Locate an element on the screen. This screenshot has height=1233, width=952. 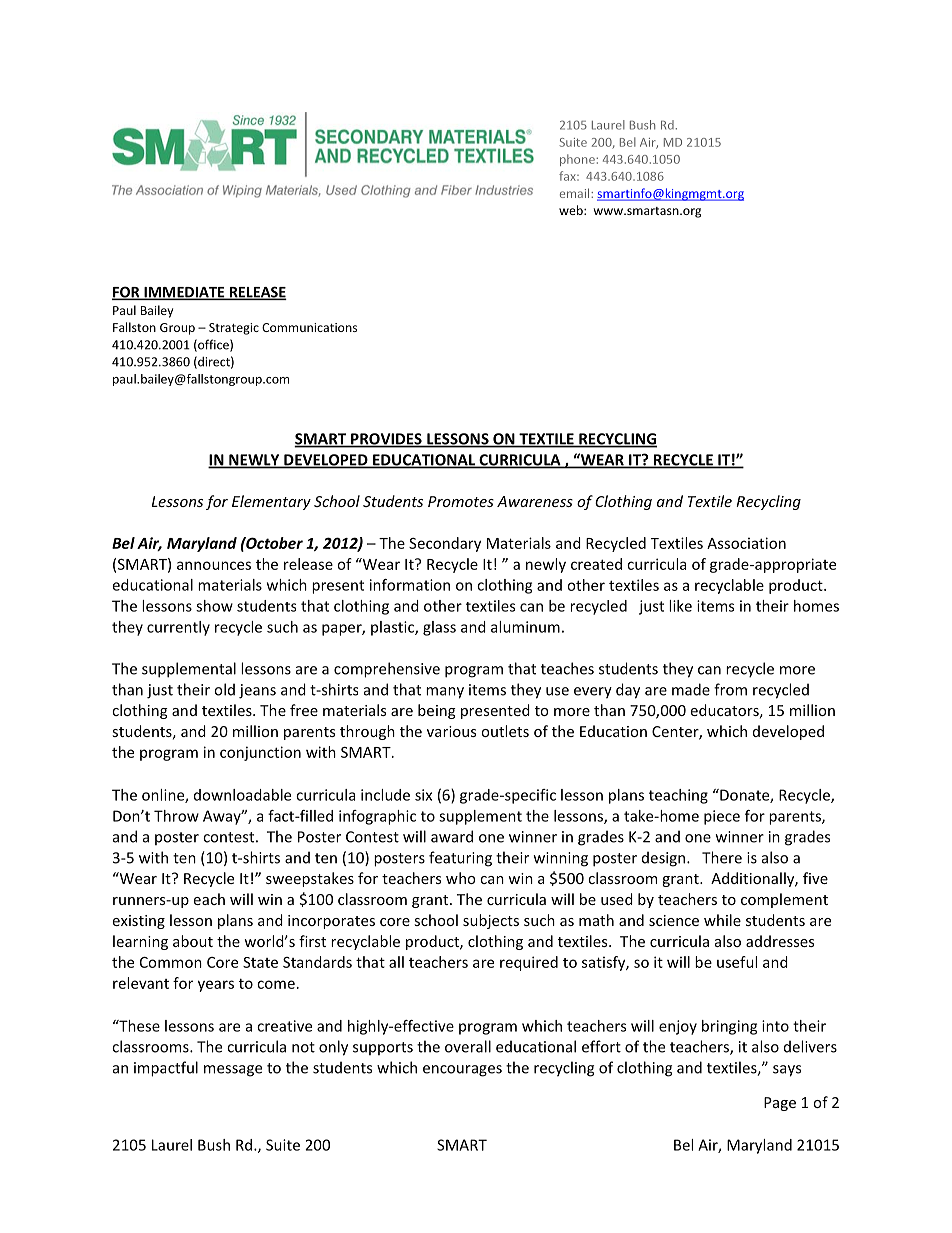
glass is located at coordinates (439, 628).
